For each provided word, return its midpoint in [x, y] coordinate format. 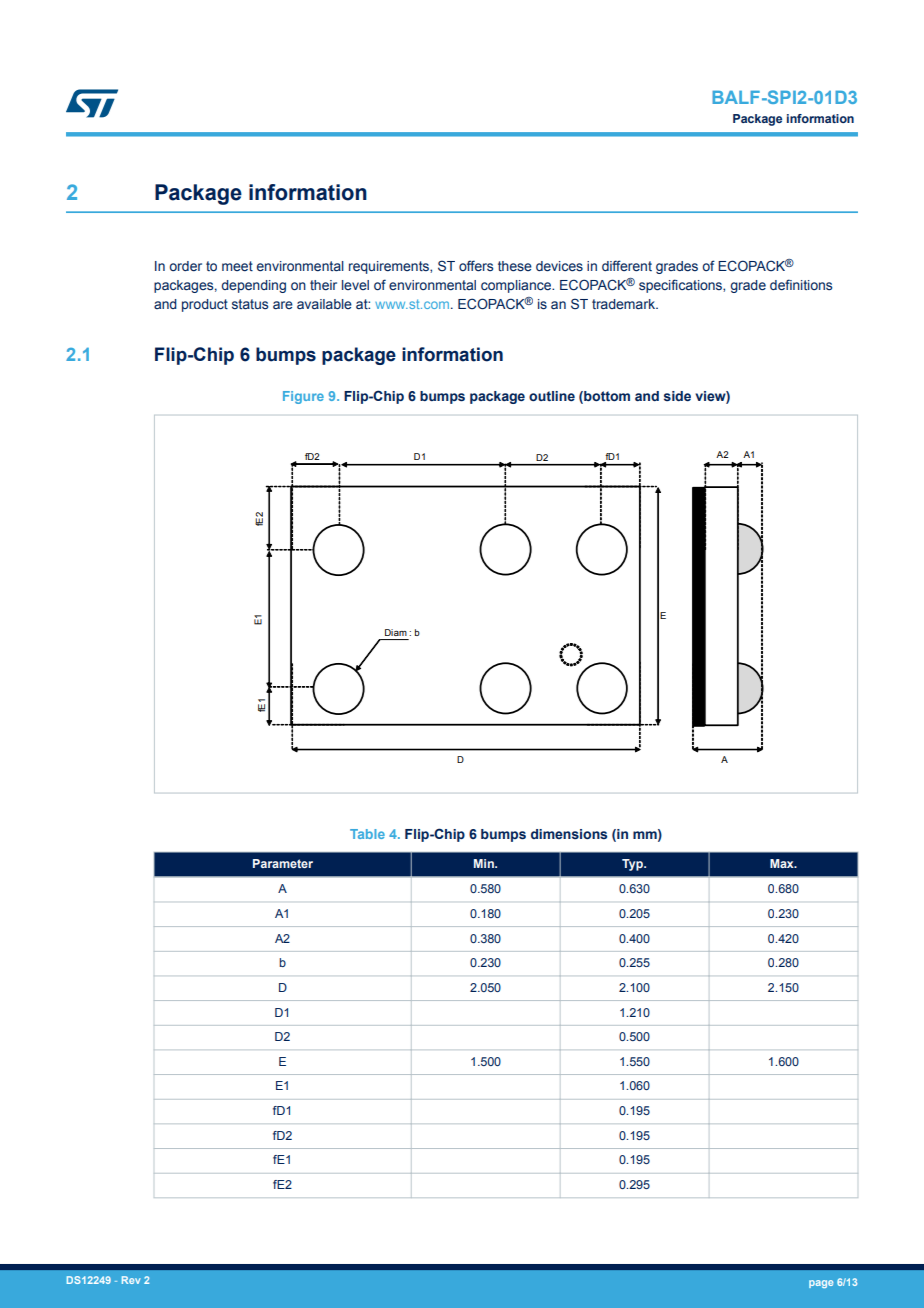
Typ [633, 865]
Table [367, 834]
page [821, 1284]
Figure [303, 397]
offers [476, 266]
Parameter [283, 863]
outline [552, 396]
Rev [131, 1280]
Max [783, 863]
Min [485, 863]
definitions [801, 284]
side [677, 396]
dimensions [569, 834]
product [205, 305]
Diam [396, 632]
